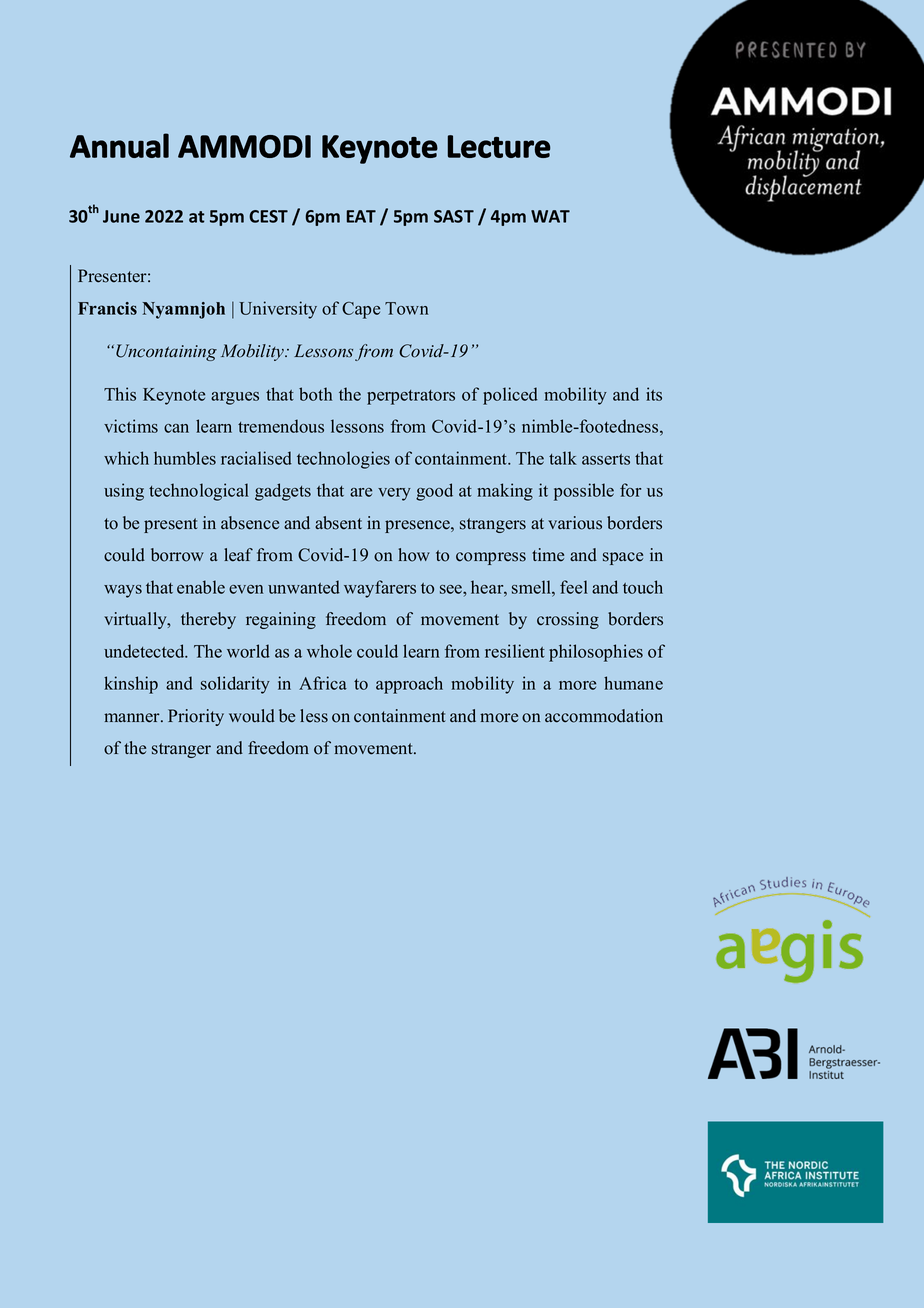  I want to click on how, so click(414, 555).
